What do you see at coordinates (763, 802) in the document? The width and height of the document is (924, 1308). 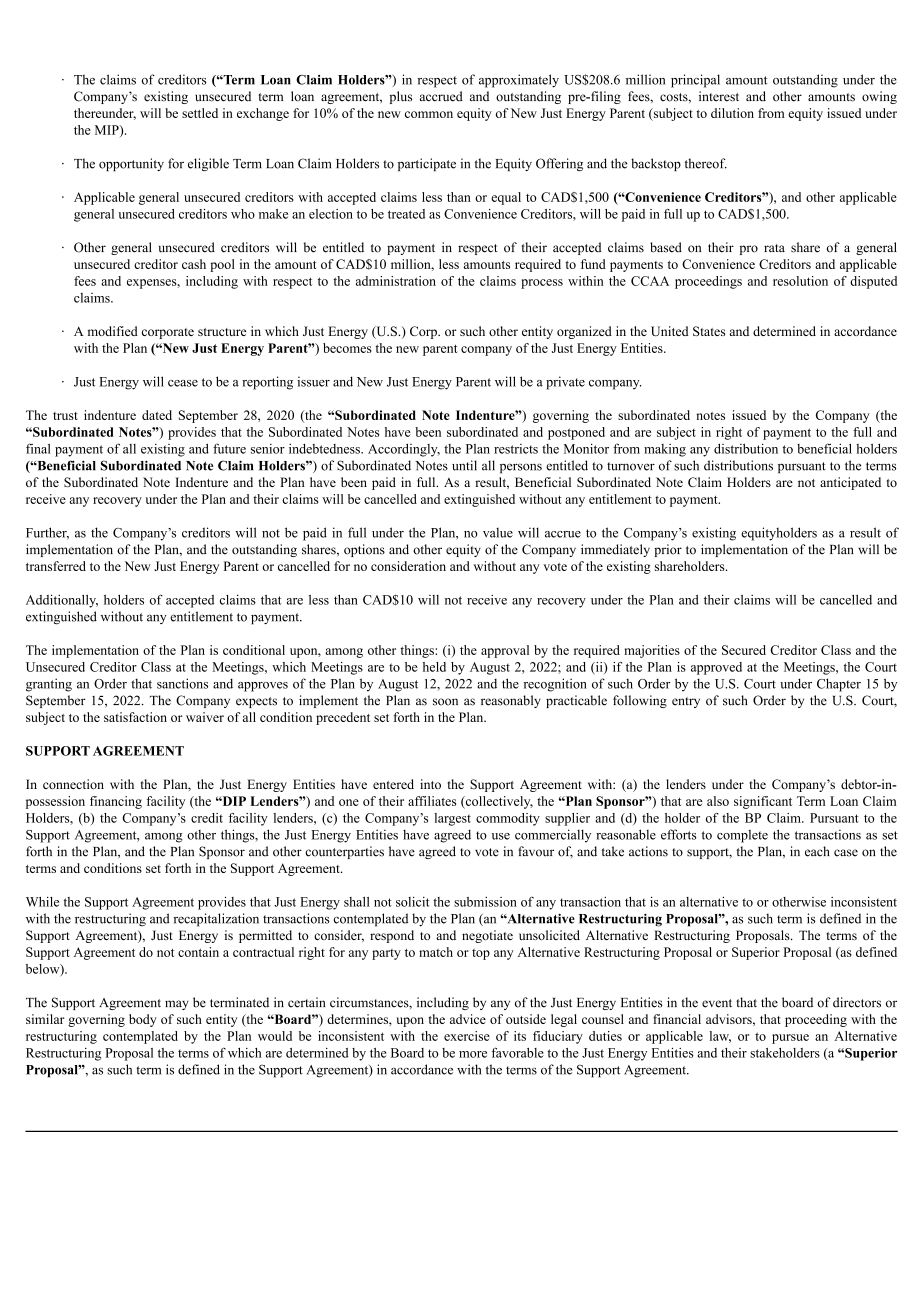 I see `significant` at bounding box center [763, 802].
